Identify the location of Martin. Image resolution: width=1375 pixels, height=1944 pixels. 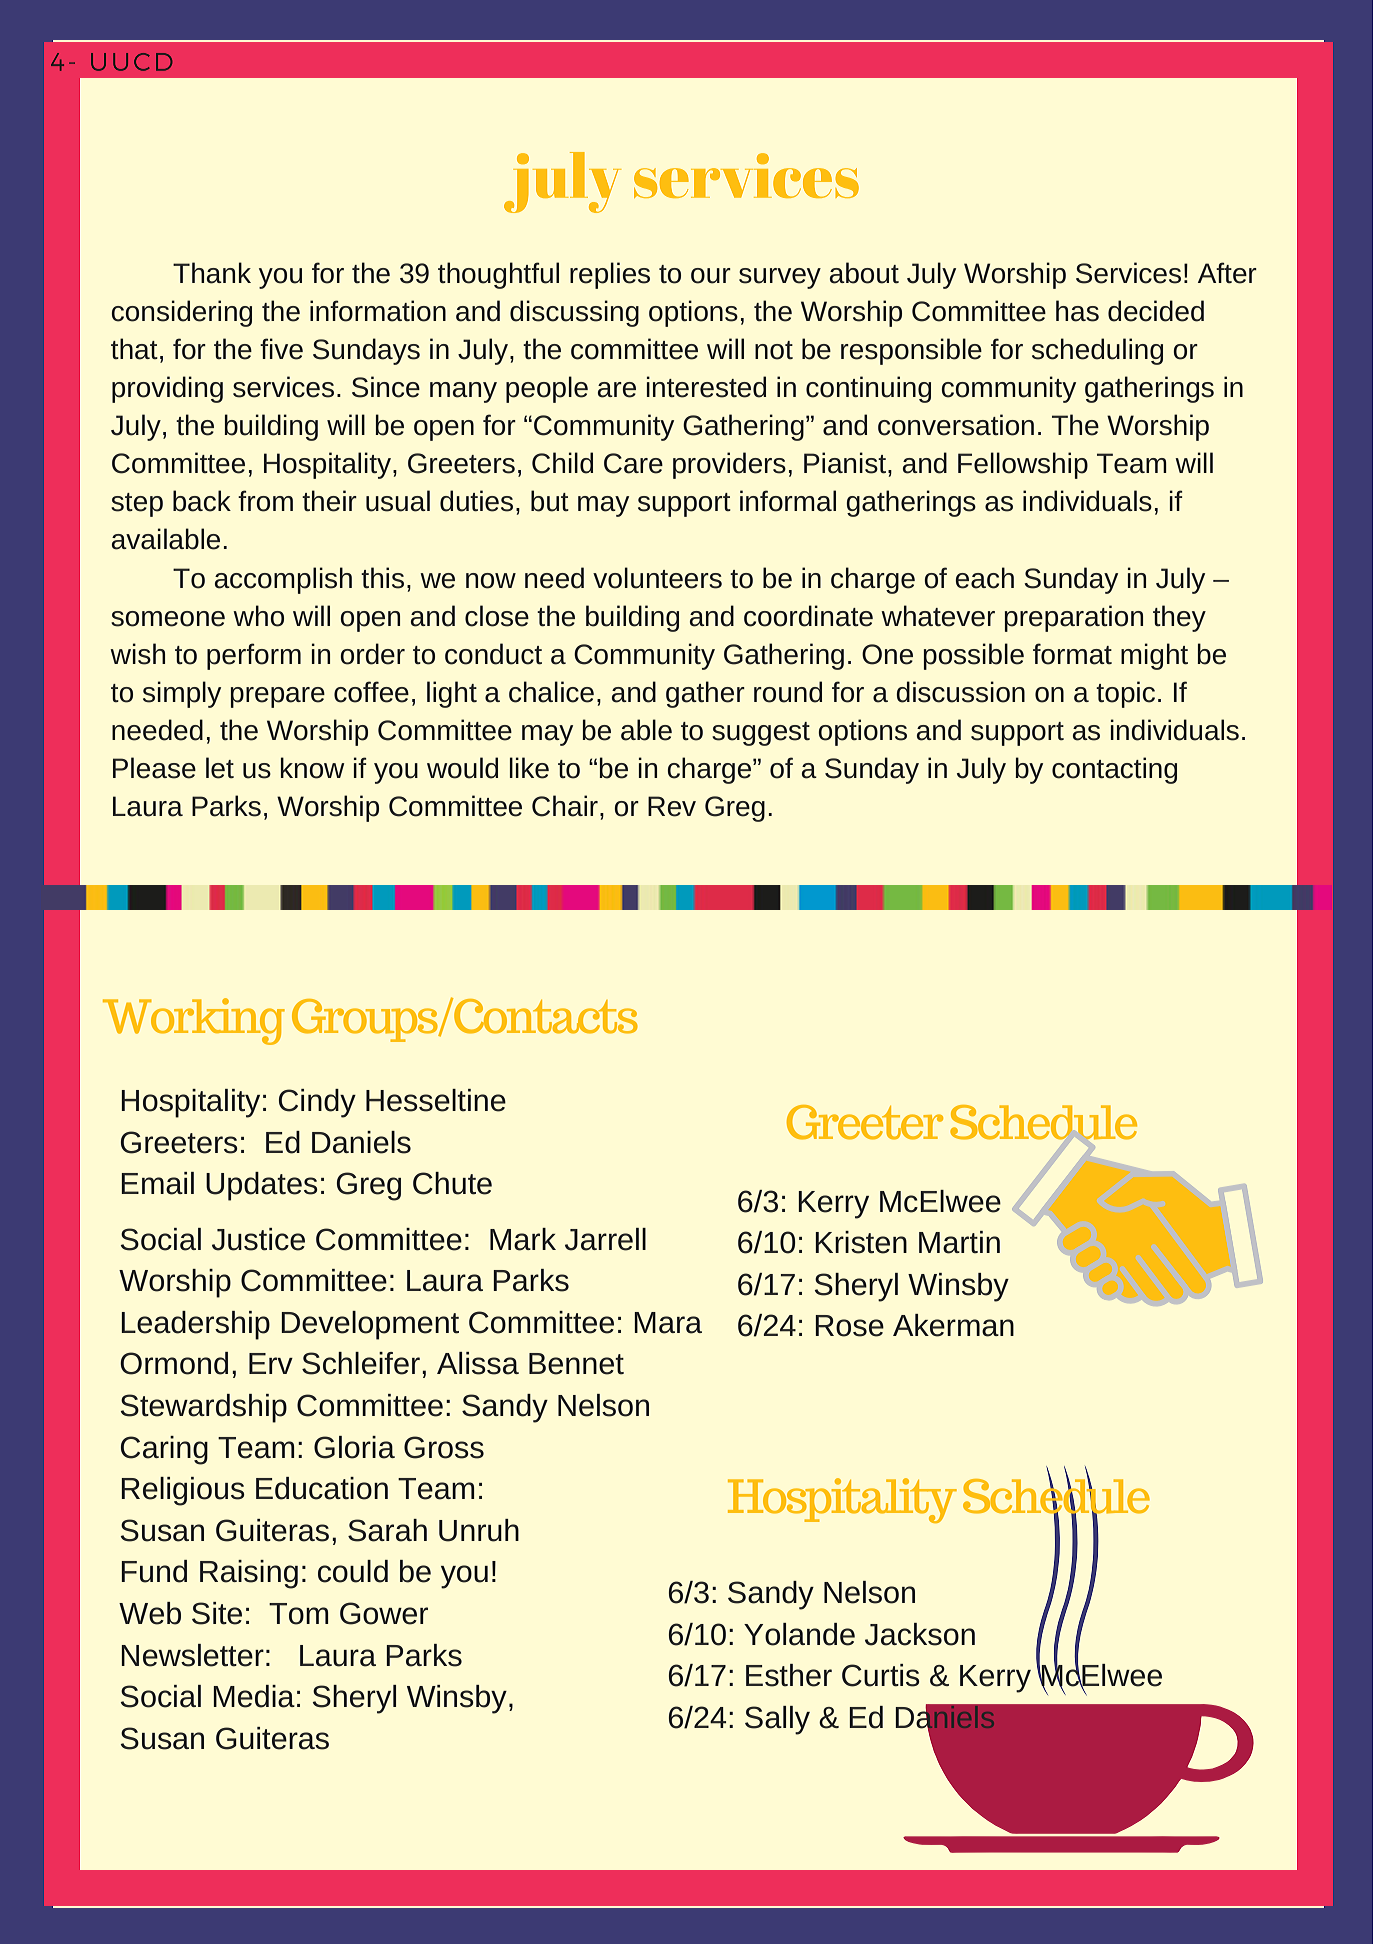
(959, 1242).
